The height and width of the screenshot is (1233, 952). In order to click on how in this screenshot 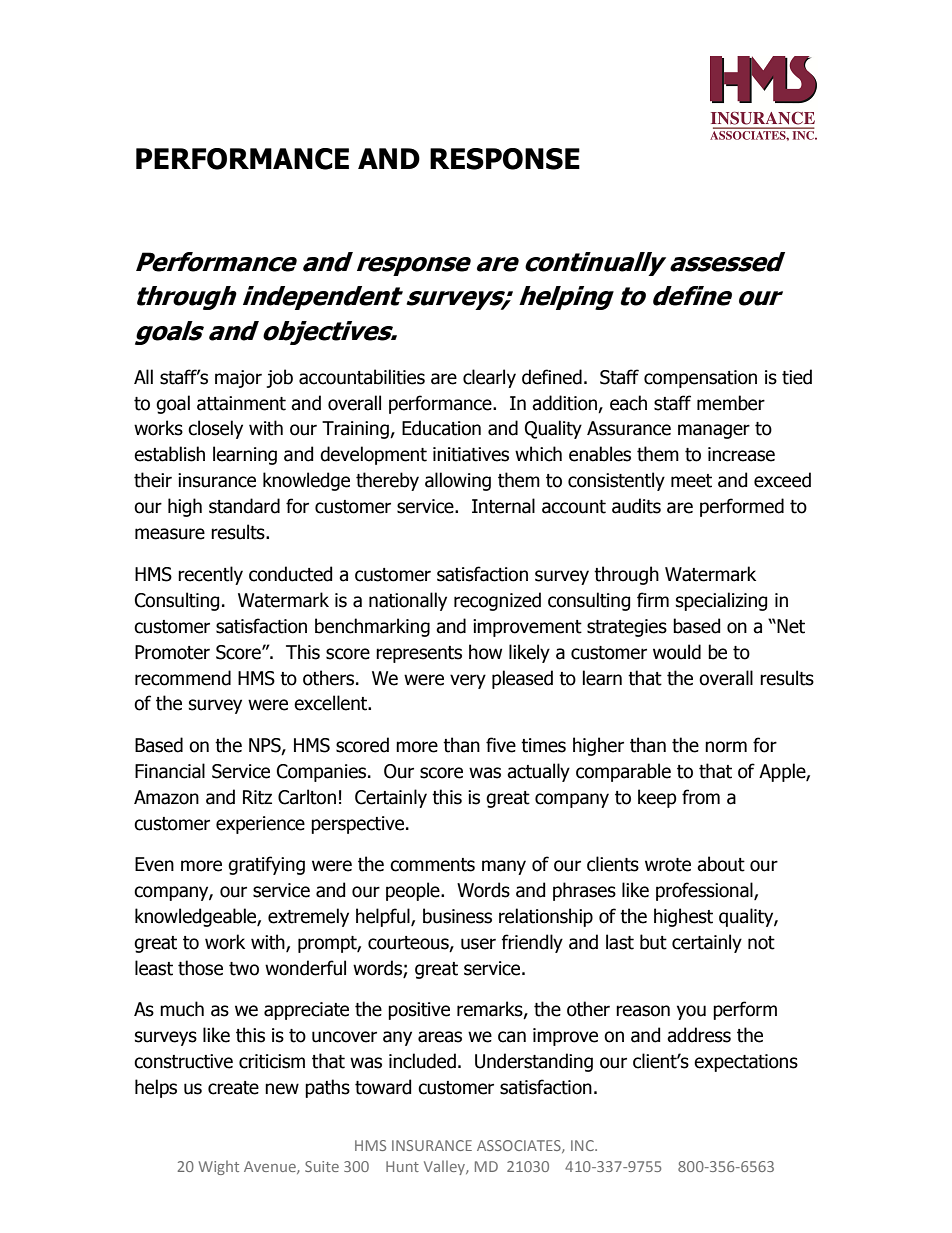, I will do `click(485, 652)`.
